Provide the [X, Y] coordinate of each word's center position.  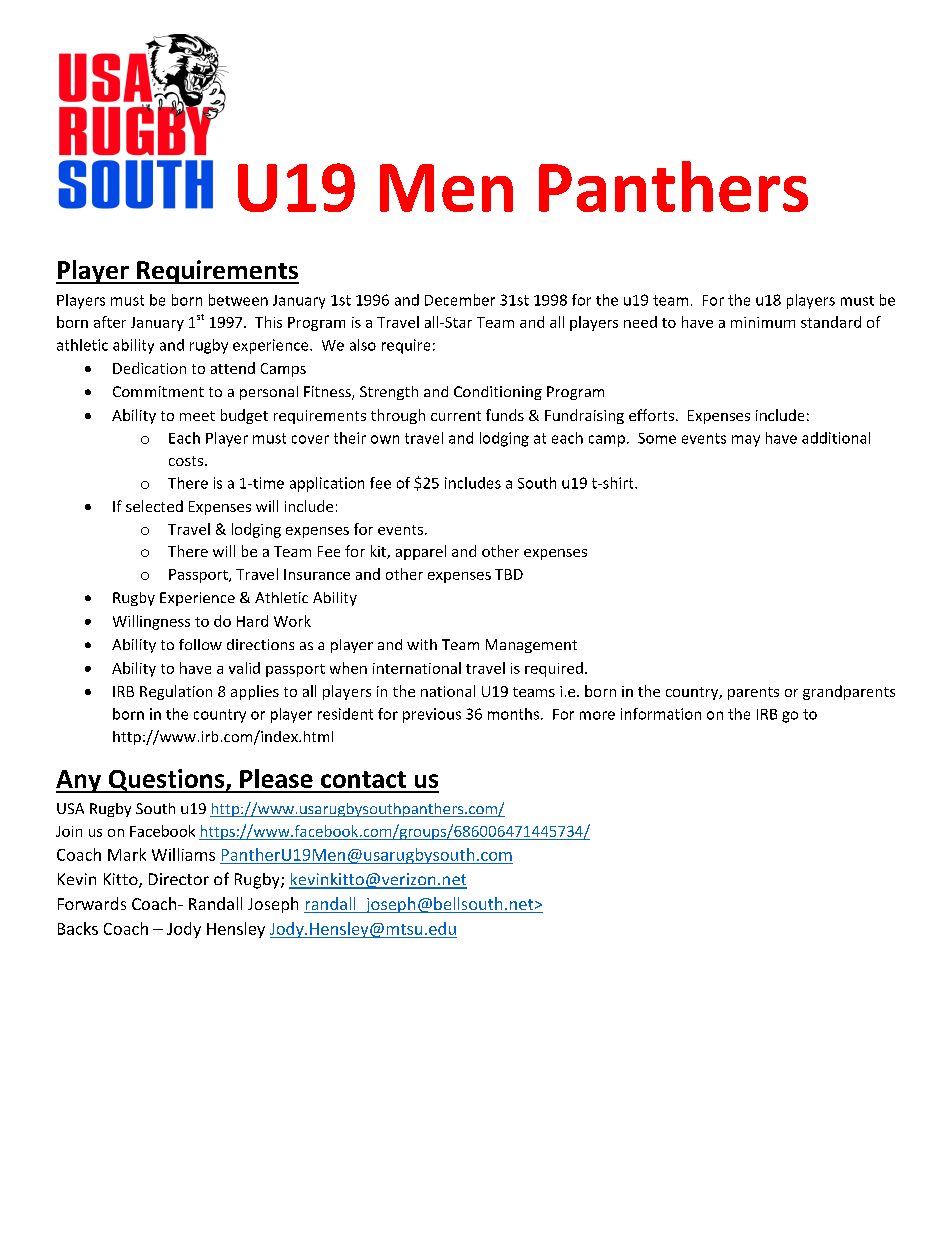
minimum [763, 322]
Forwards [92, 903]
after [110, 322]
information [661, 714]
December [460, 300]
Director [179, 879]
